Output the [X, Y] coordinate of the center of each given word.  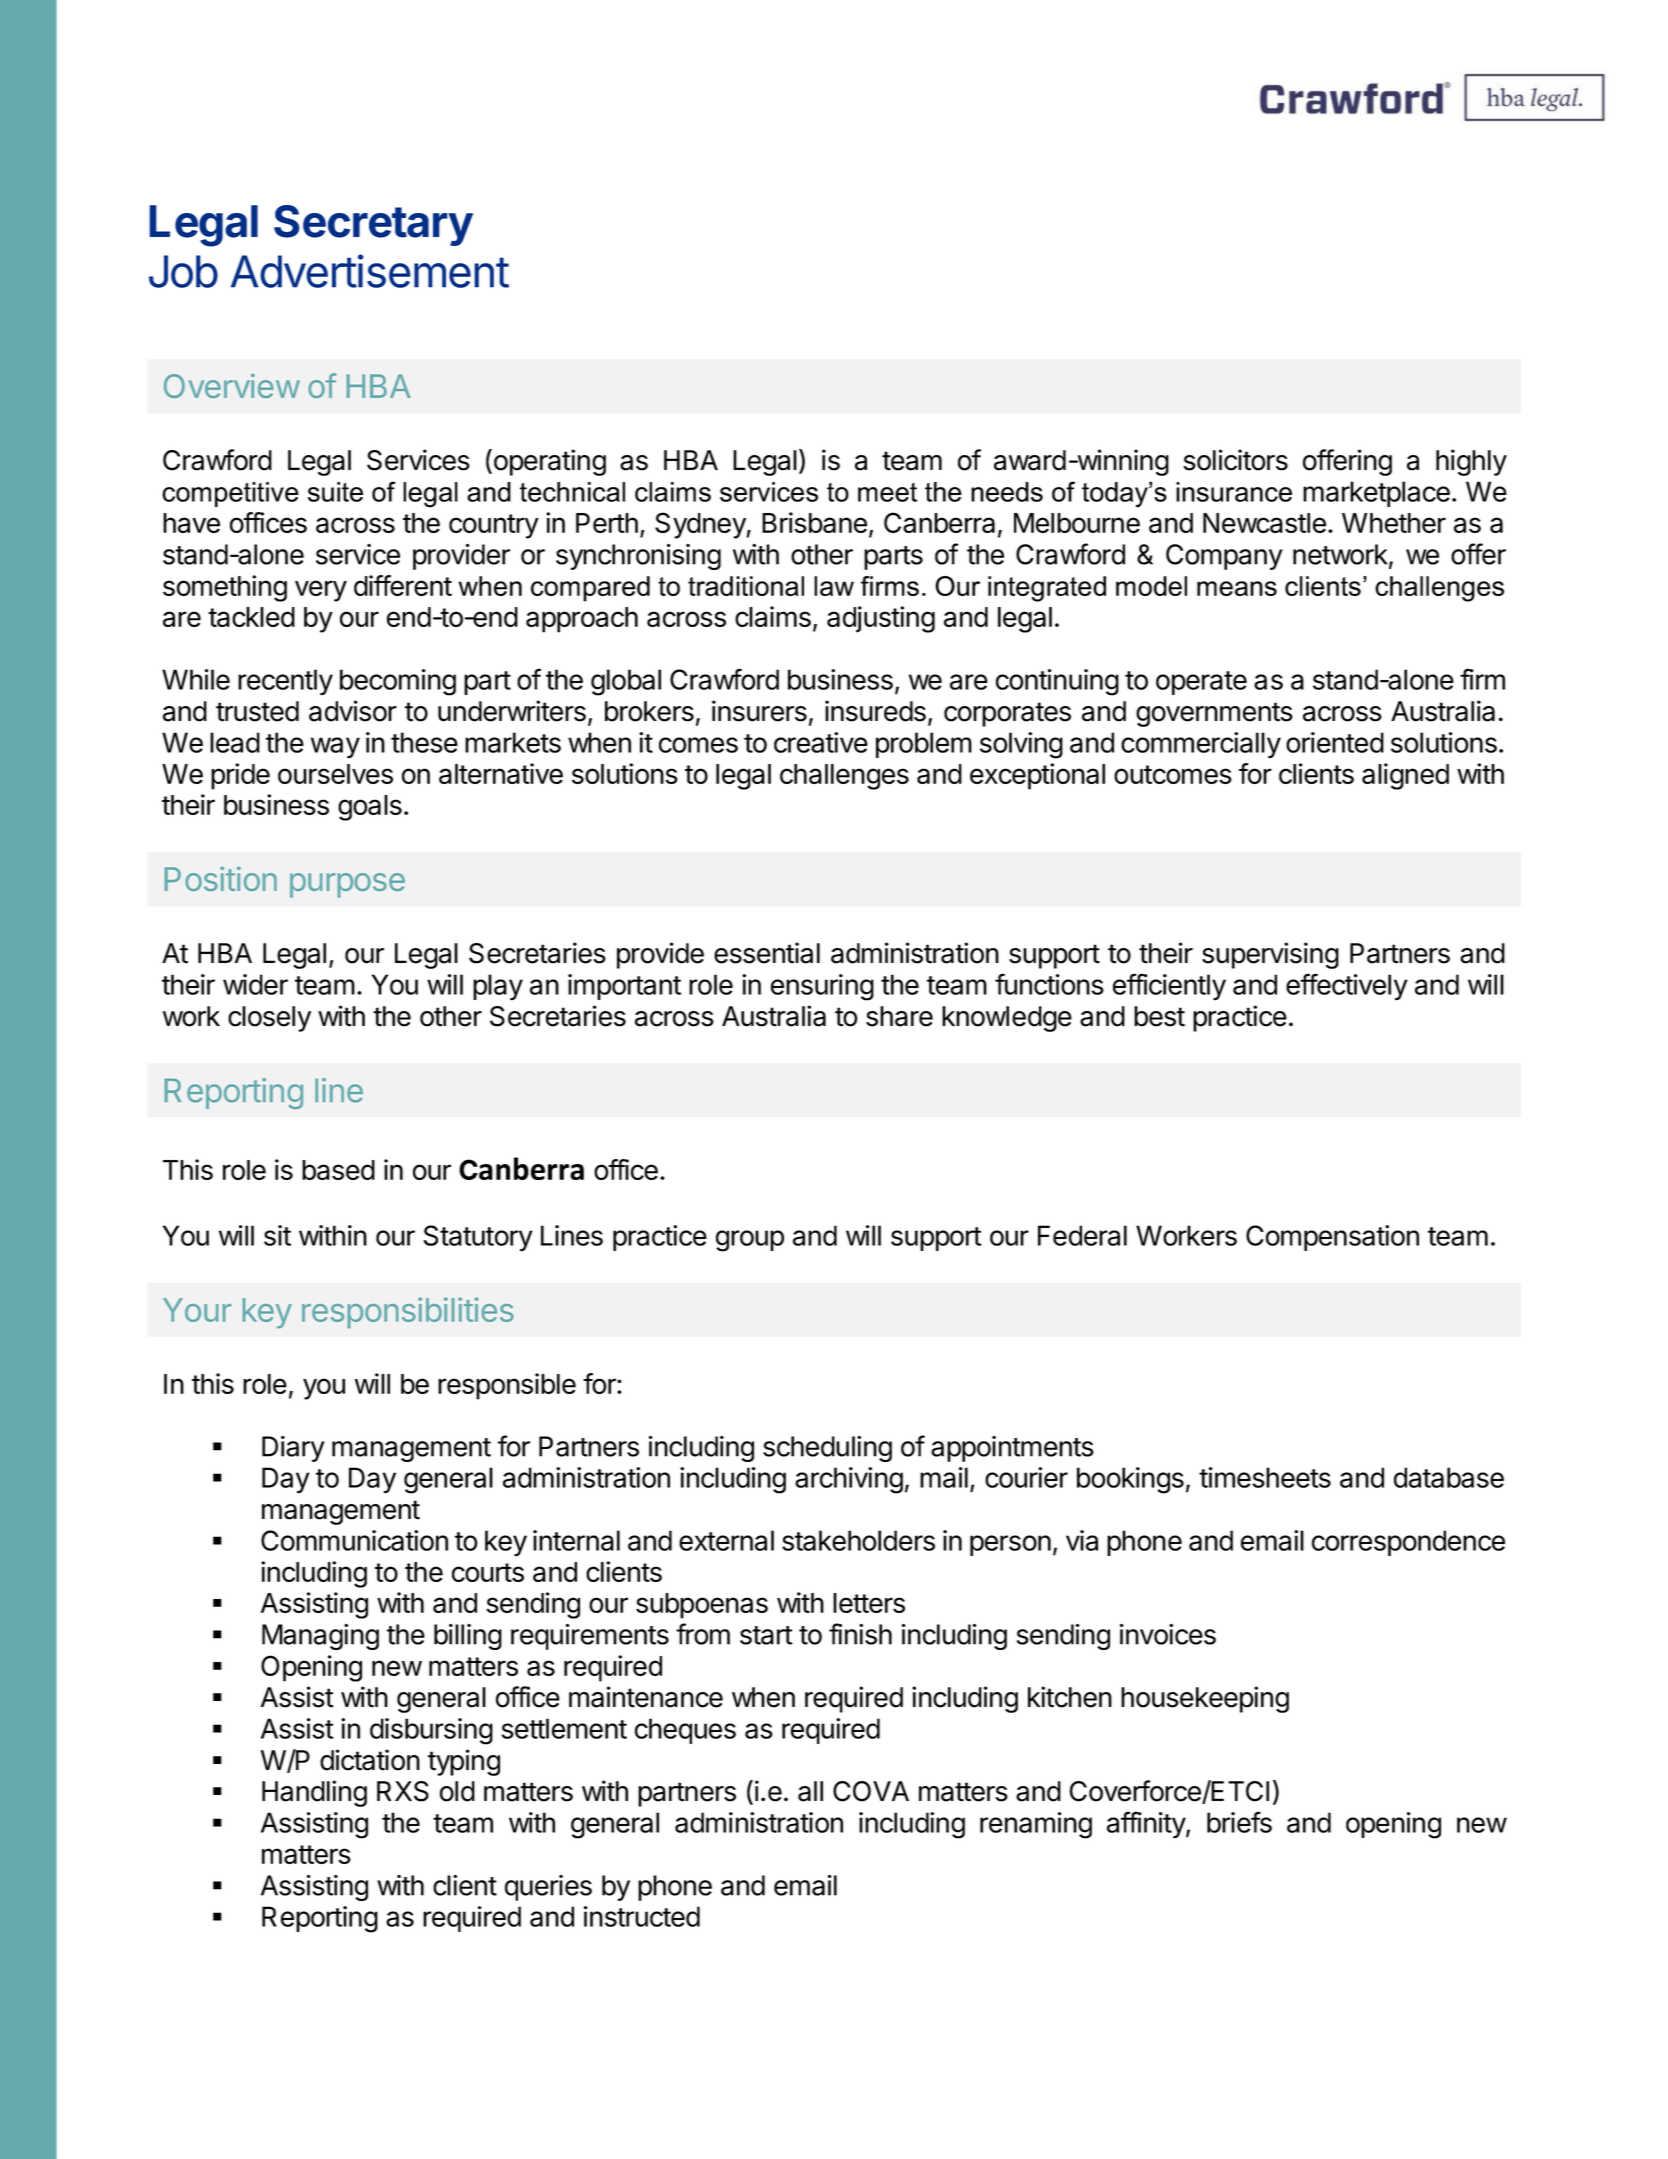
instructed [642, 1916]
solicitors [1235, 460]
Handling [314, 1793]
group [750, 1241]
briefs [1239, 1822]
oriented [1335, 742]
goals [370, 808]
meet [887, 492]
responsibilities [408, 1313]
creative [821, 742]
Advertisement [370, 271]
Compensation [1332, 1238]
